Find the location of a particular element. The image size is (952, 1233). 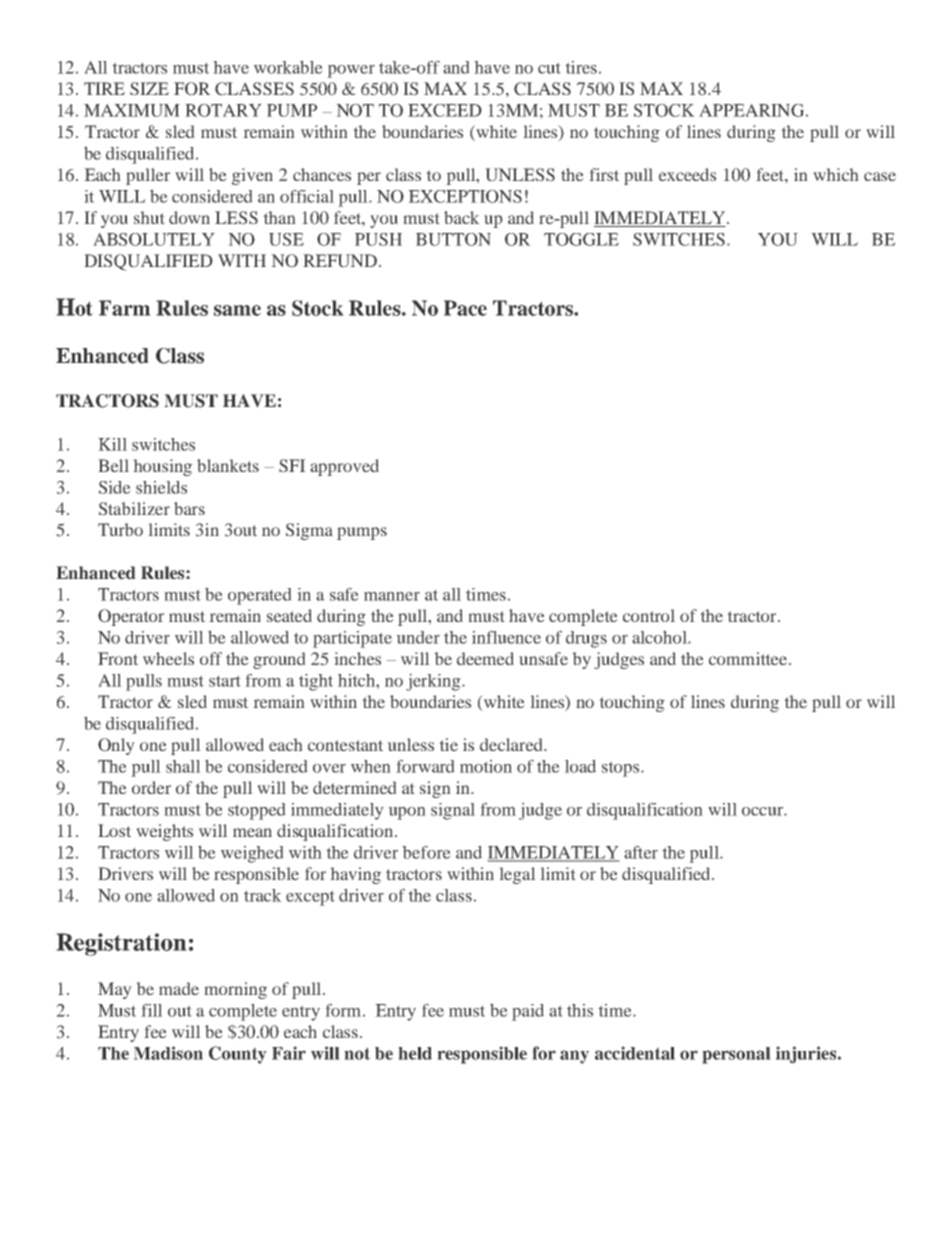

Madison is located at coordinates (168, 1053).
